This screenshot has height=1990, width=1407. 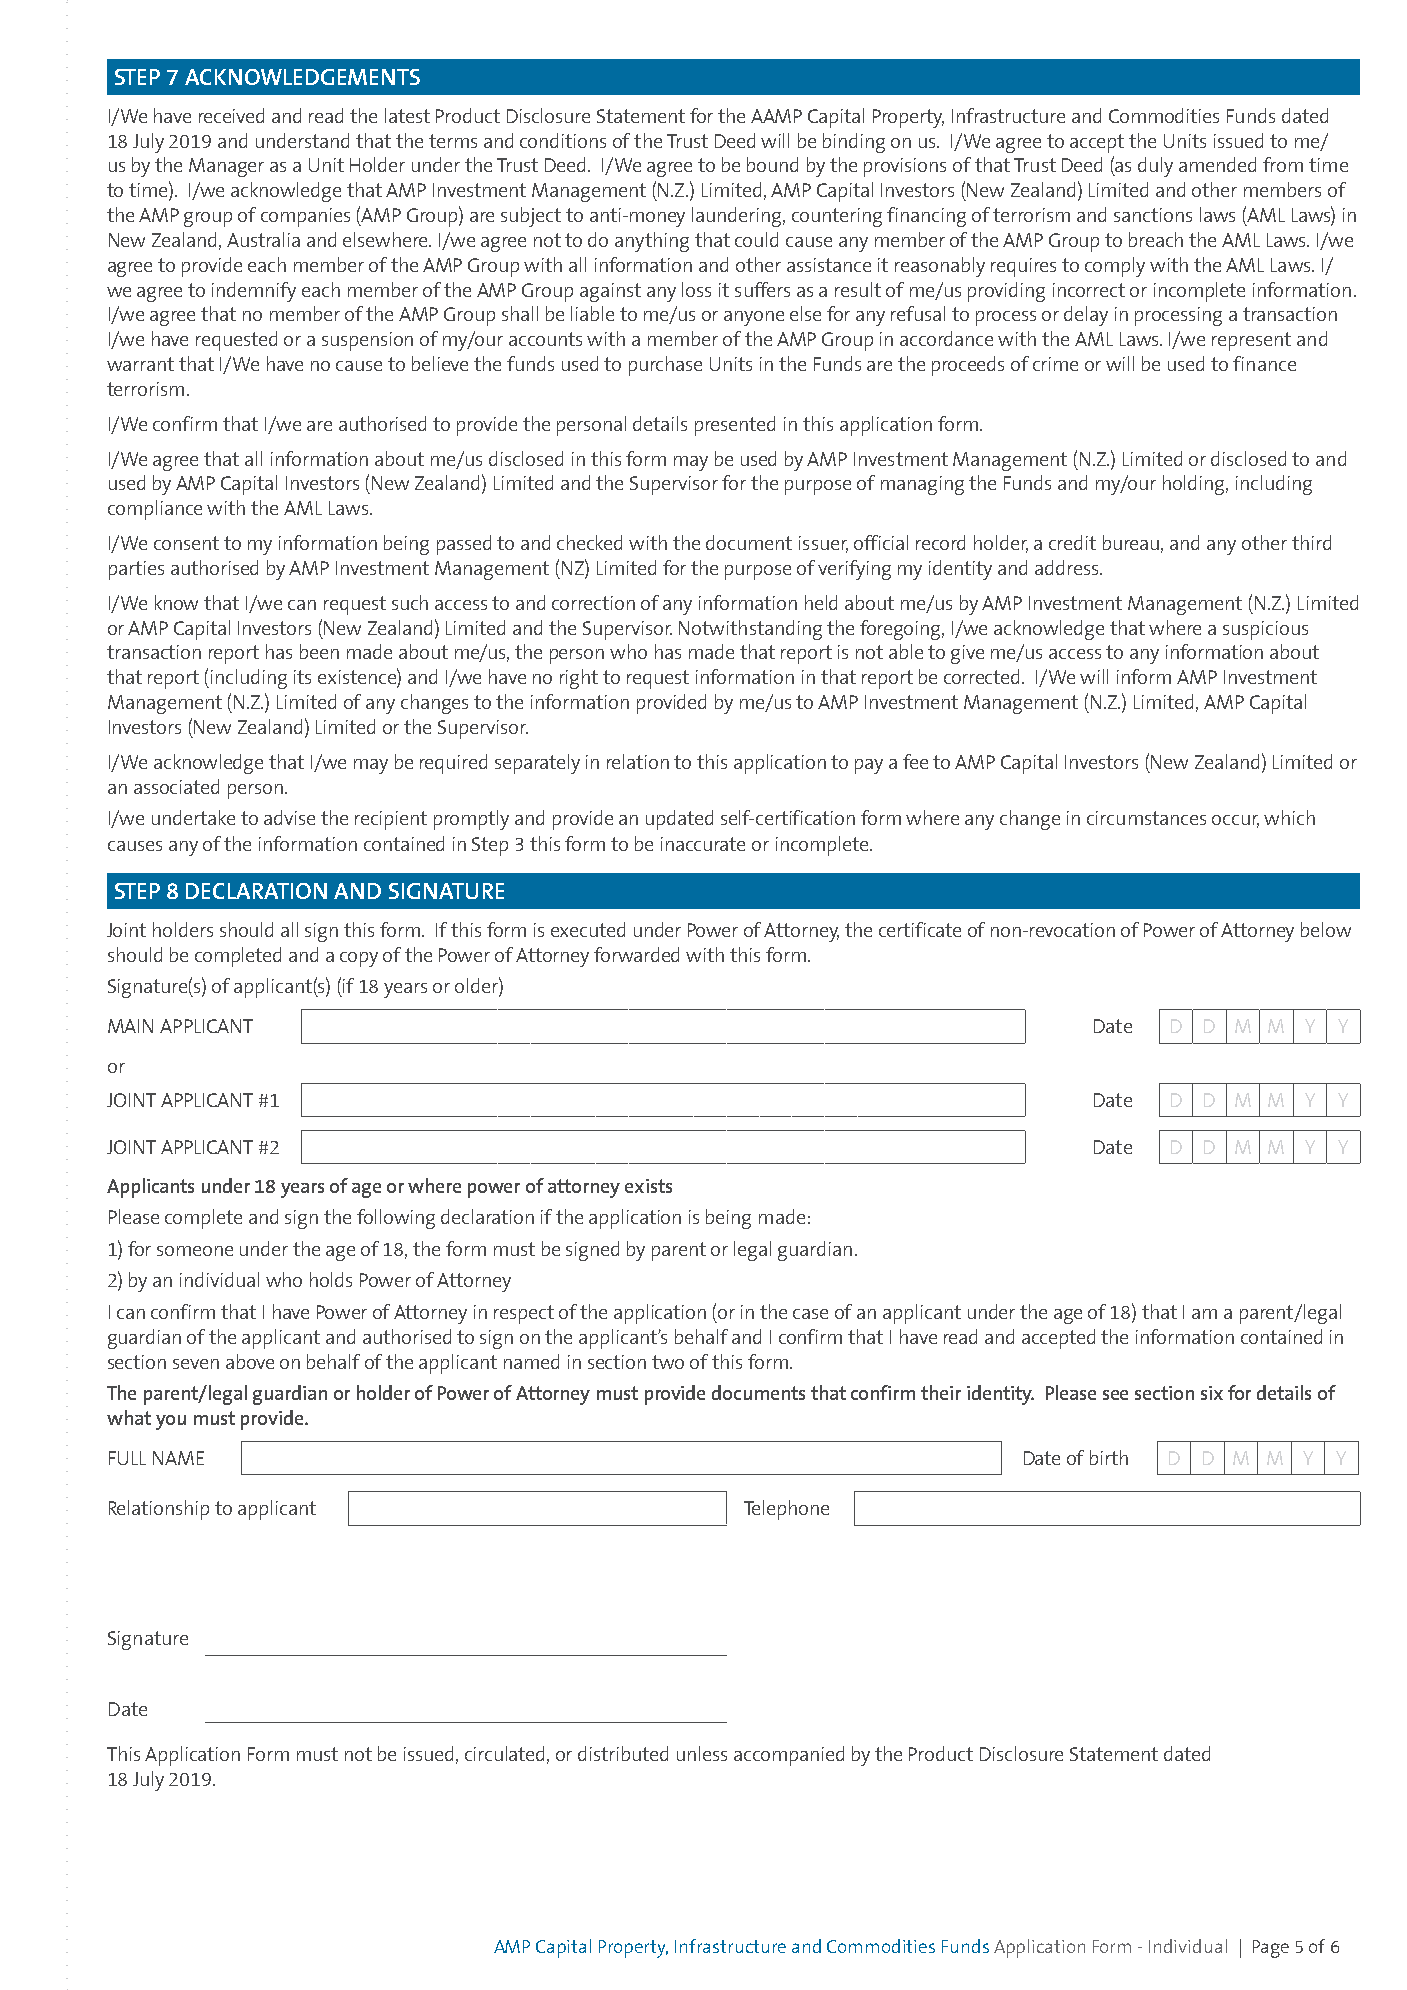 What do you see at coordinates (772, 164) in the screenshot?
I see `bound` at bounding box center [772, 164].
